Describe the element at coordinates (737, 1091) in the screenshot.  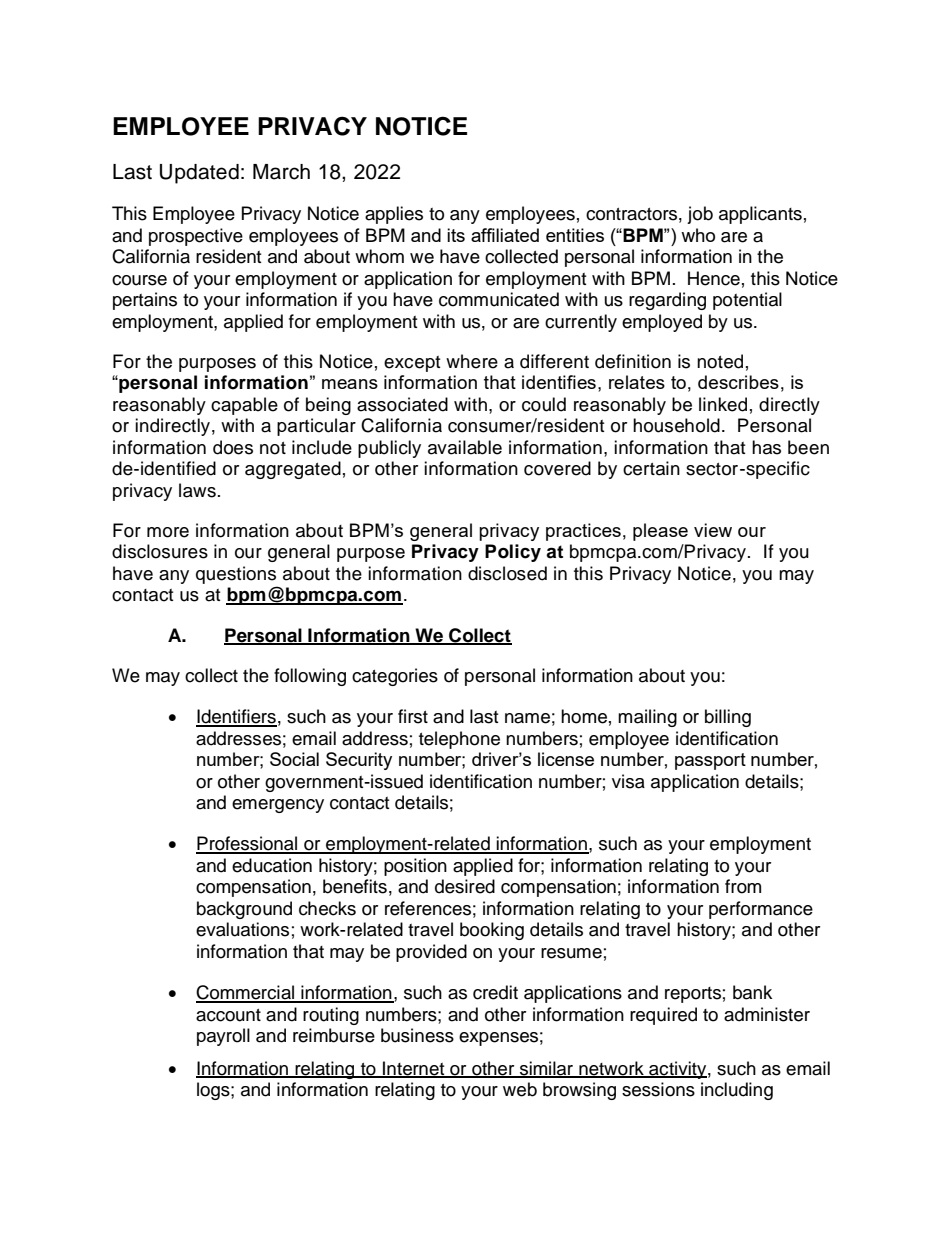
I see `including` at that location.
